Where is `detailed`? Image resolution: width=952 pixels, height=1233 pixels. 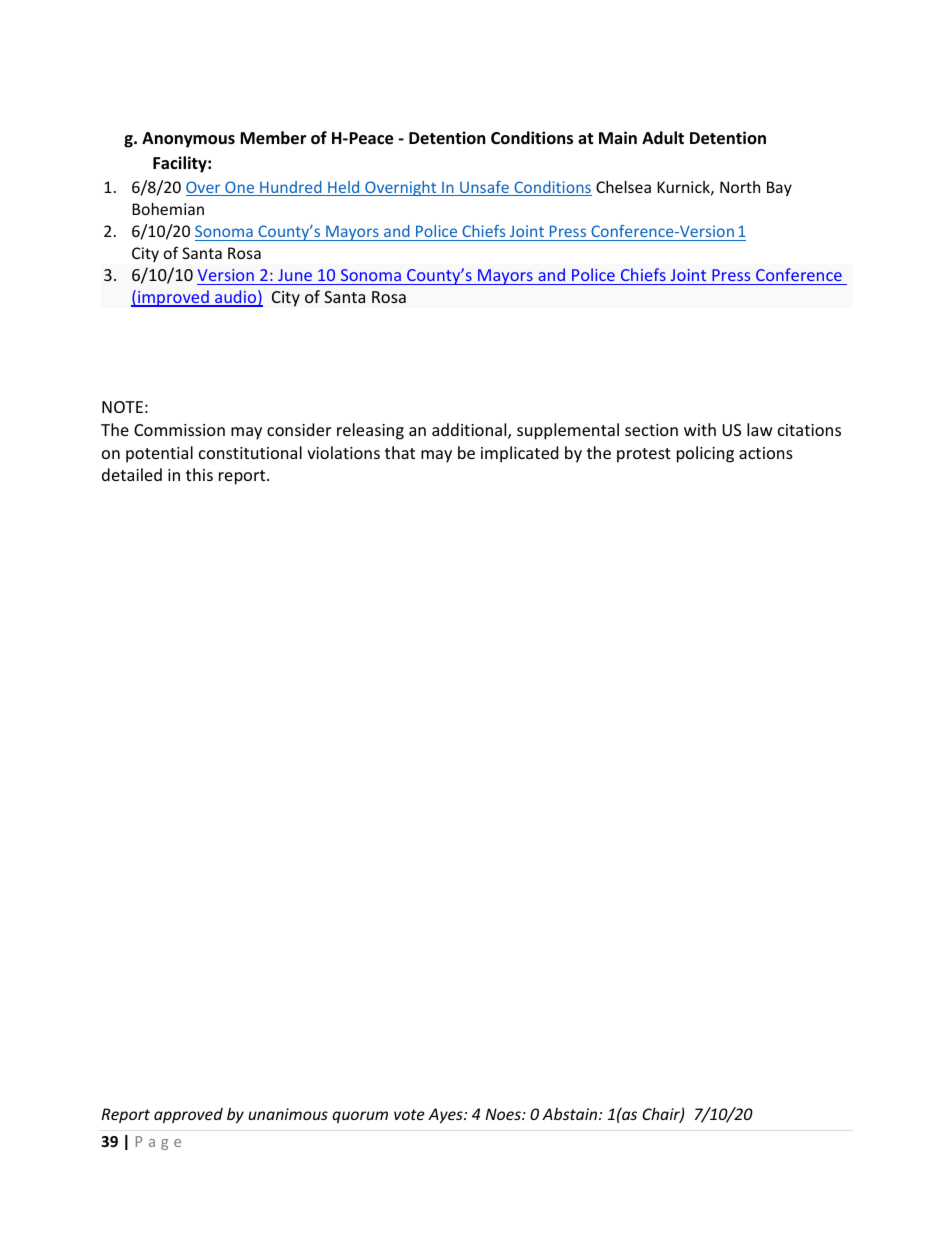
detailed is located at coordinates (132, 474).
